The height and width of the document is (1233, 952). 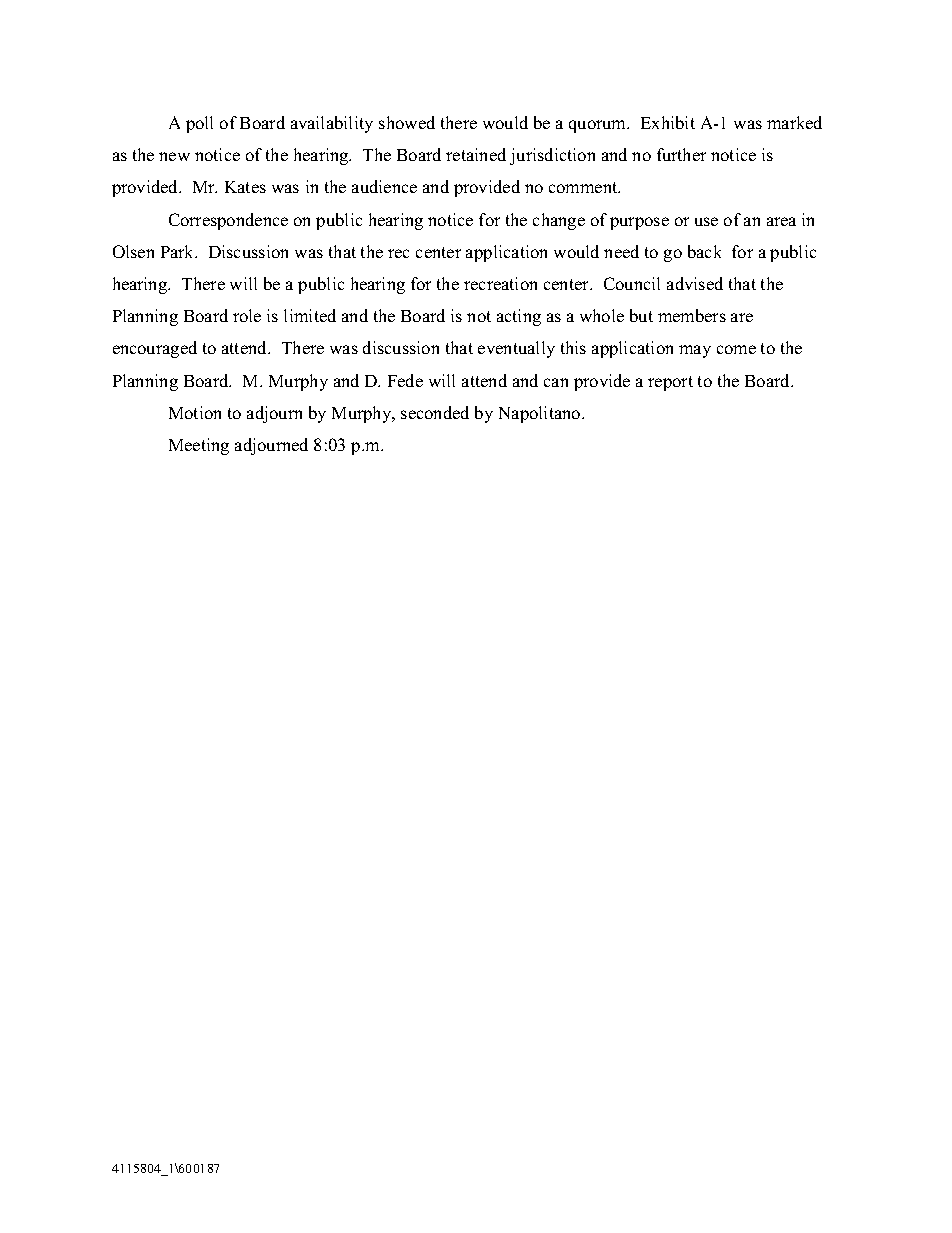 What do you see at coordinates (199, 446) in the document?
I see `Meeting` at bounding box center [199, 446].
